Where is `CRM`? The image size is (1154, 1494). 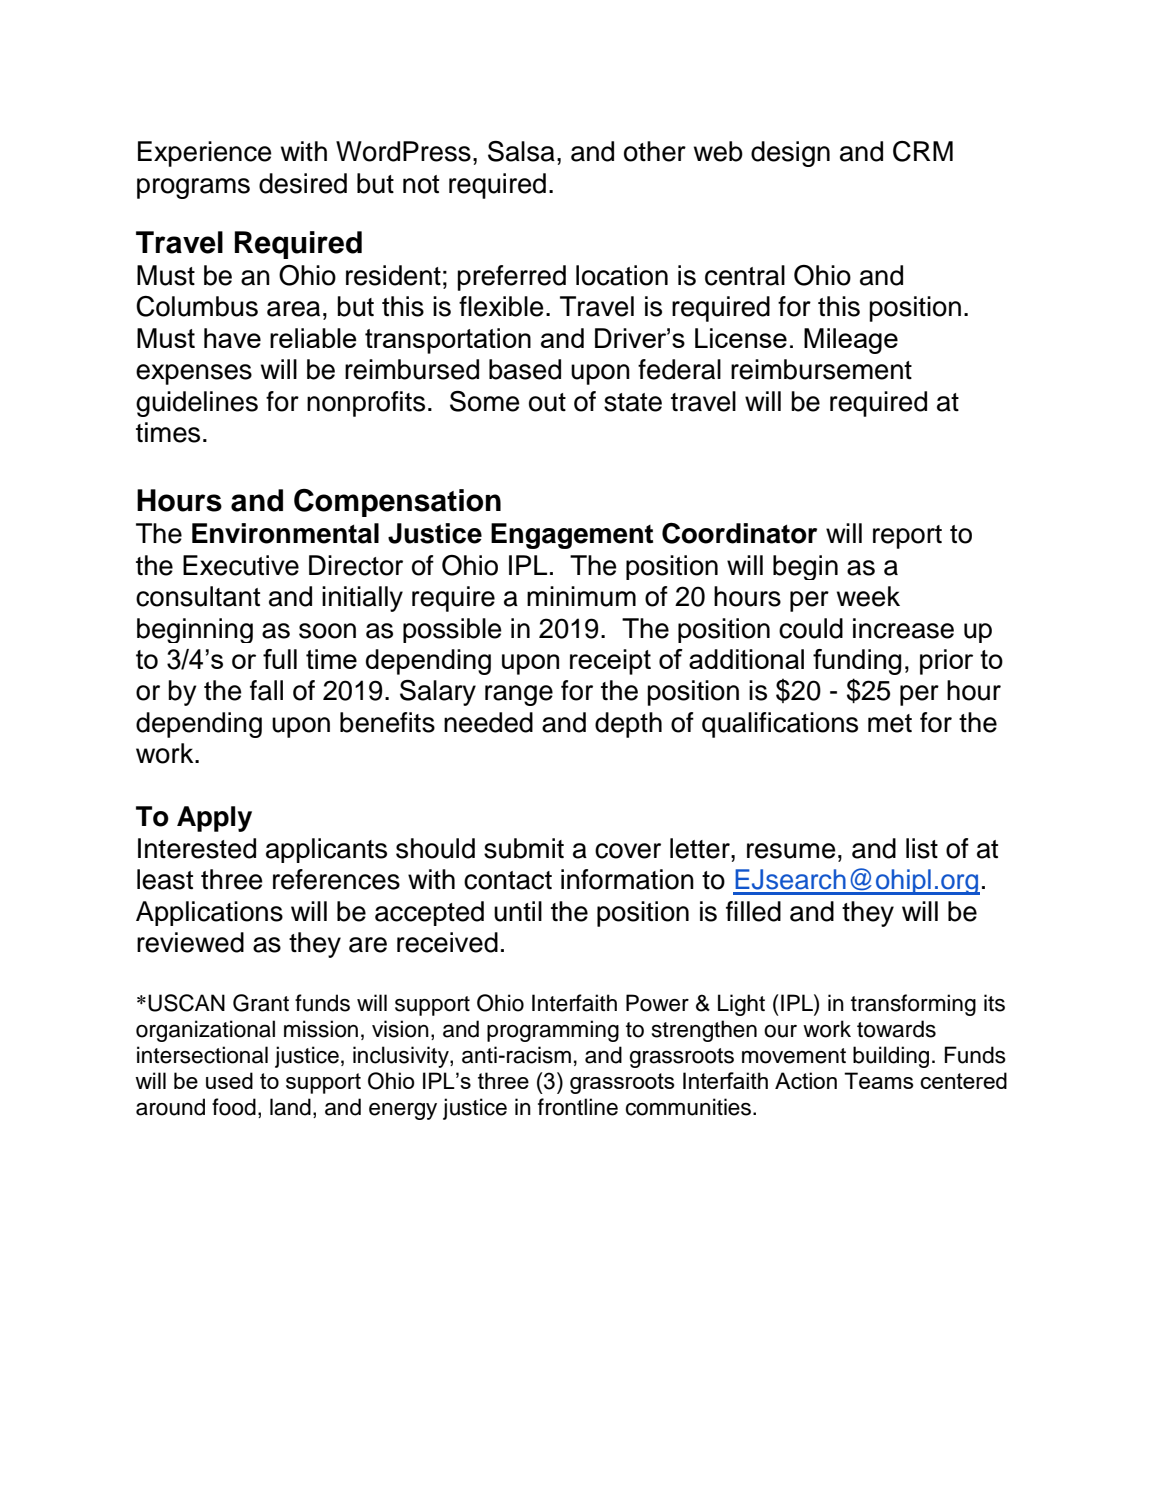 CRM is located at coordinates (923, 151).
